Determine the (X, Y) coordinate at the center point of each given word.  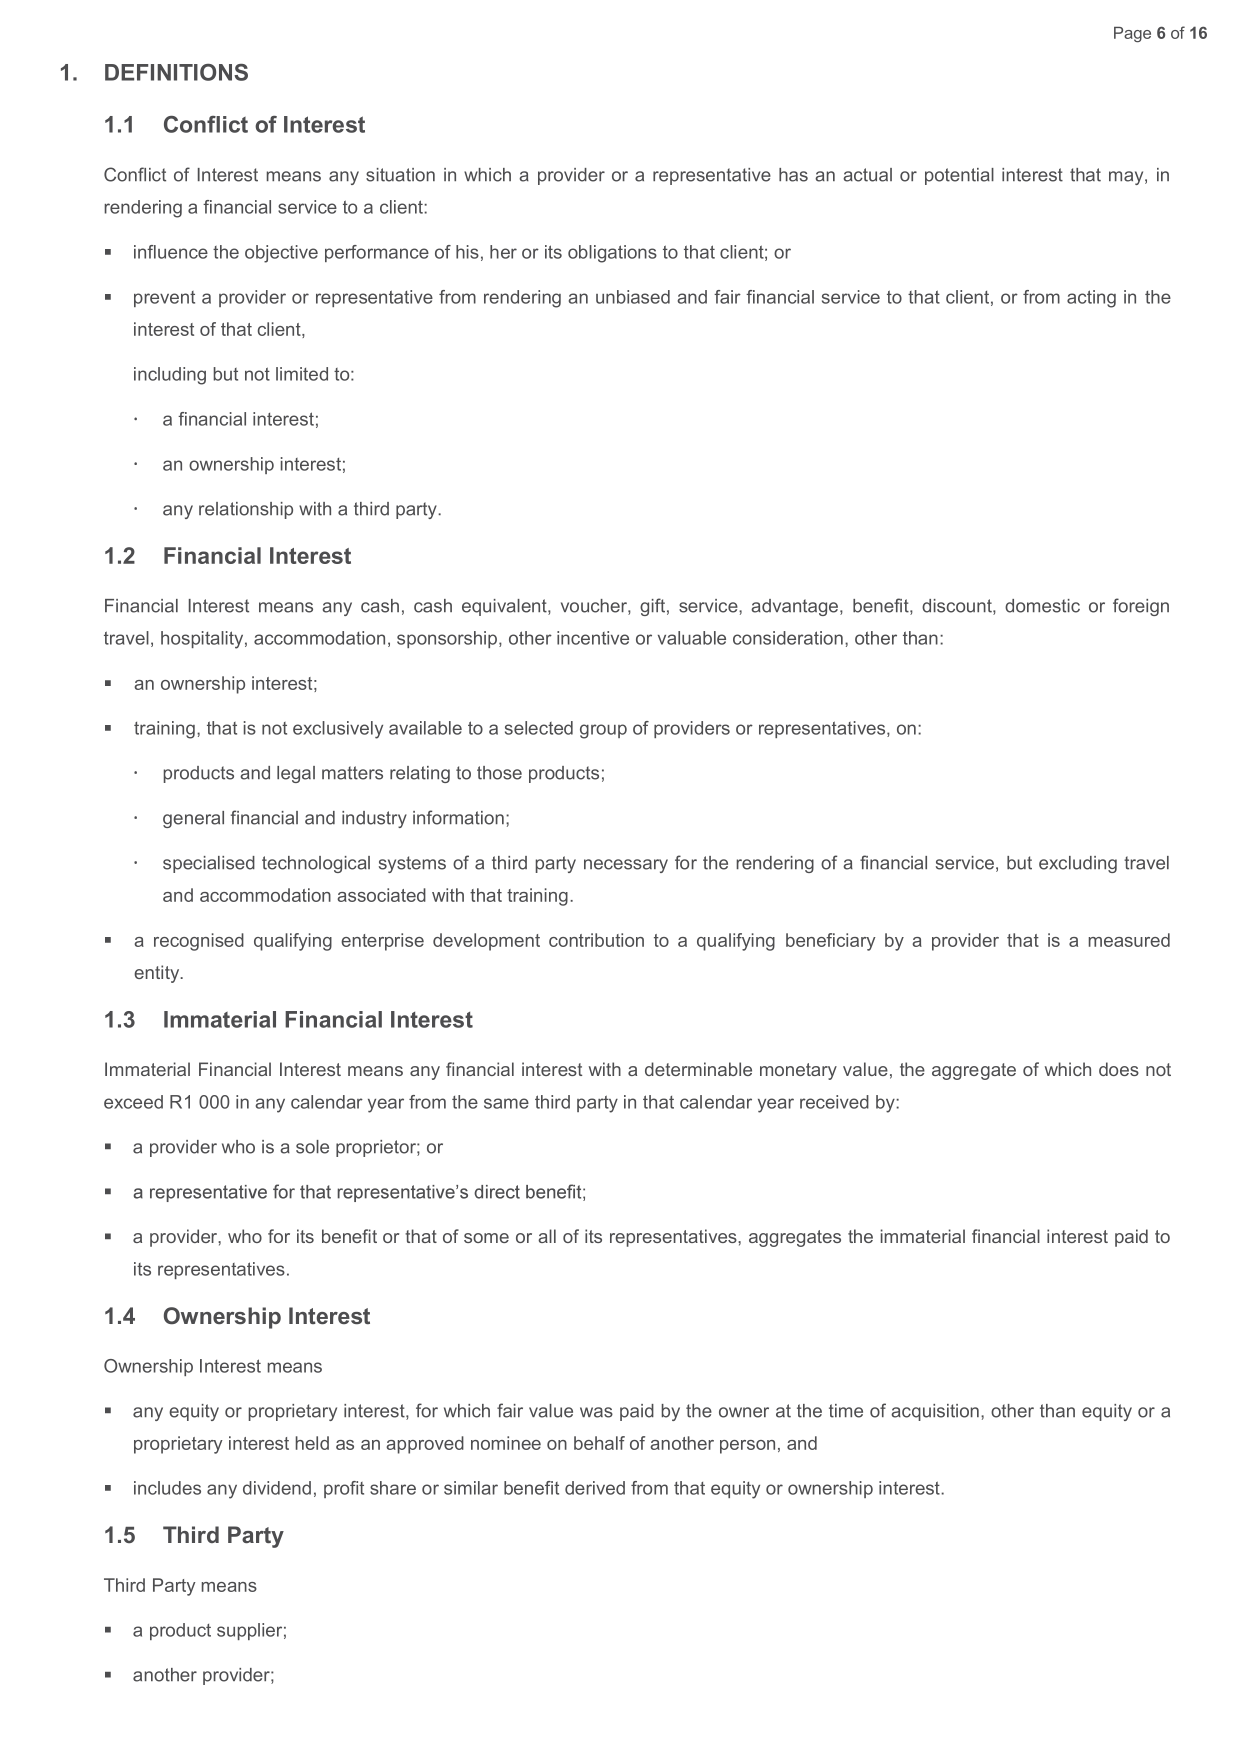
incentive (593, 638)
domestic (1042, 606)
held (312, 1443)
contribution (596, 940)
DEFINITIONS (176, 72)
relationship (246, 510)
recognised (199, 942)
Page (1132, 34)
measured (1129, 940)
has (793, 175)
